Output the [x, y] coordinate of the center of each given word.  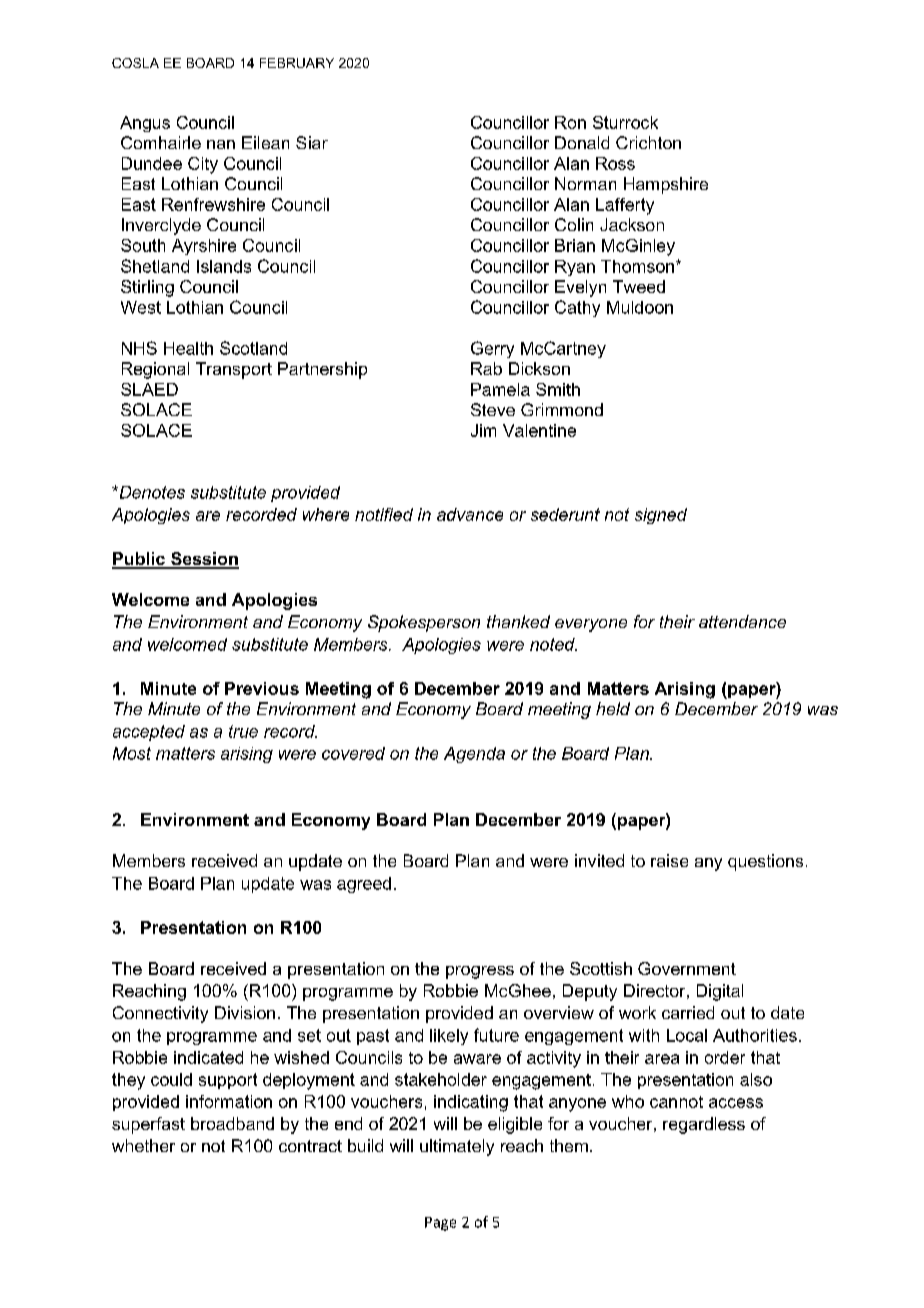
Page [440, 1224]
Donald [582, 142]
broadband [232, 1123]
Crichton [648, 142]
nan [221, 144]
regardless [704, 1125]
